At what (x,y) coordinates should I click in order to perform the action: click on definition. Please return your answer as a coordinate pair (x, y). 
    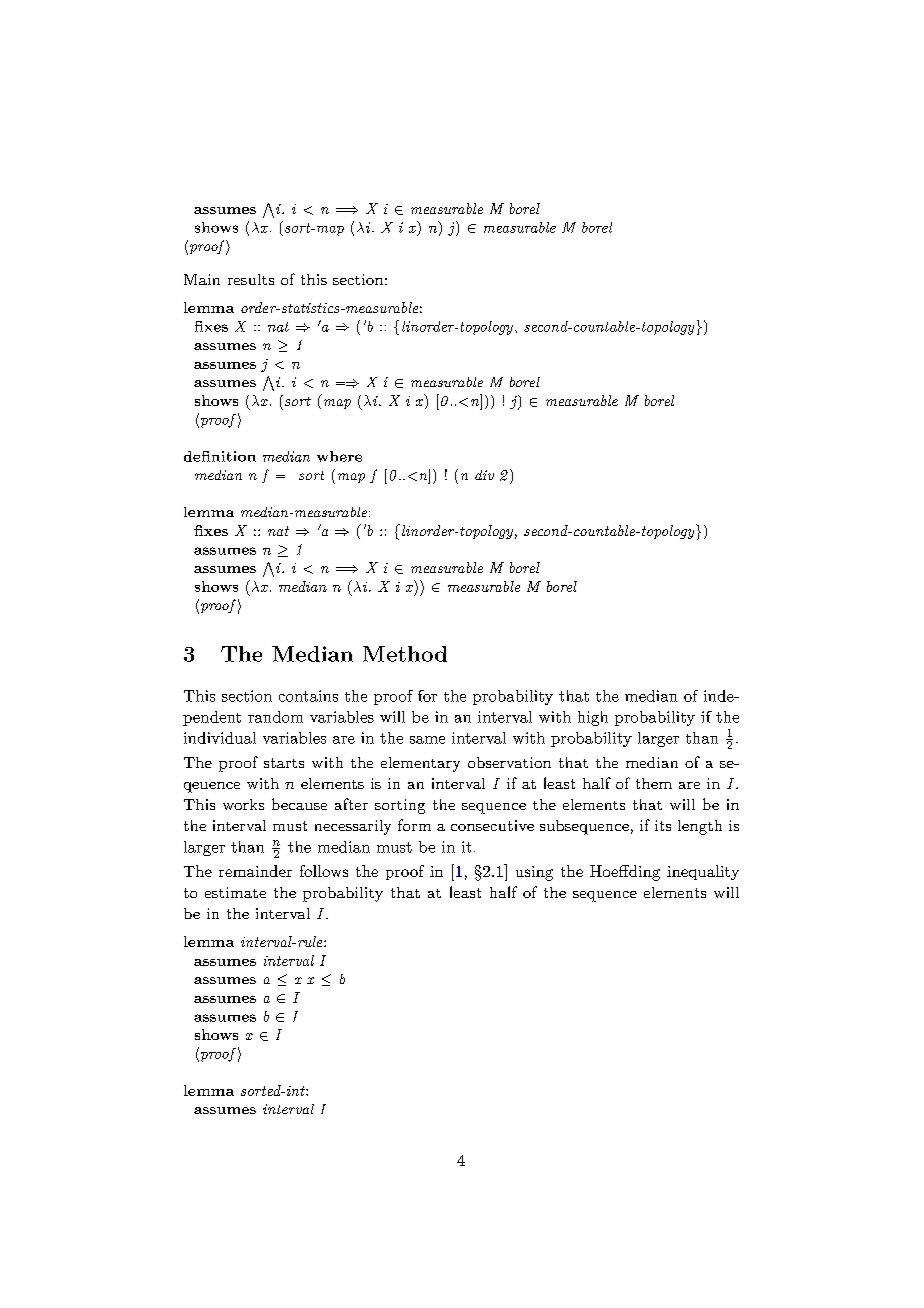
    Looking at the image, I should click on (220, 456).
